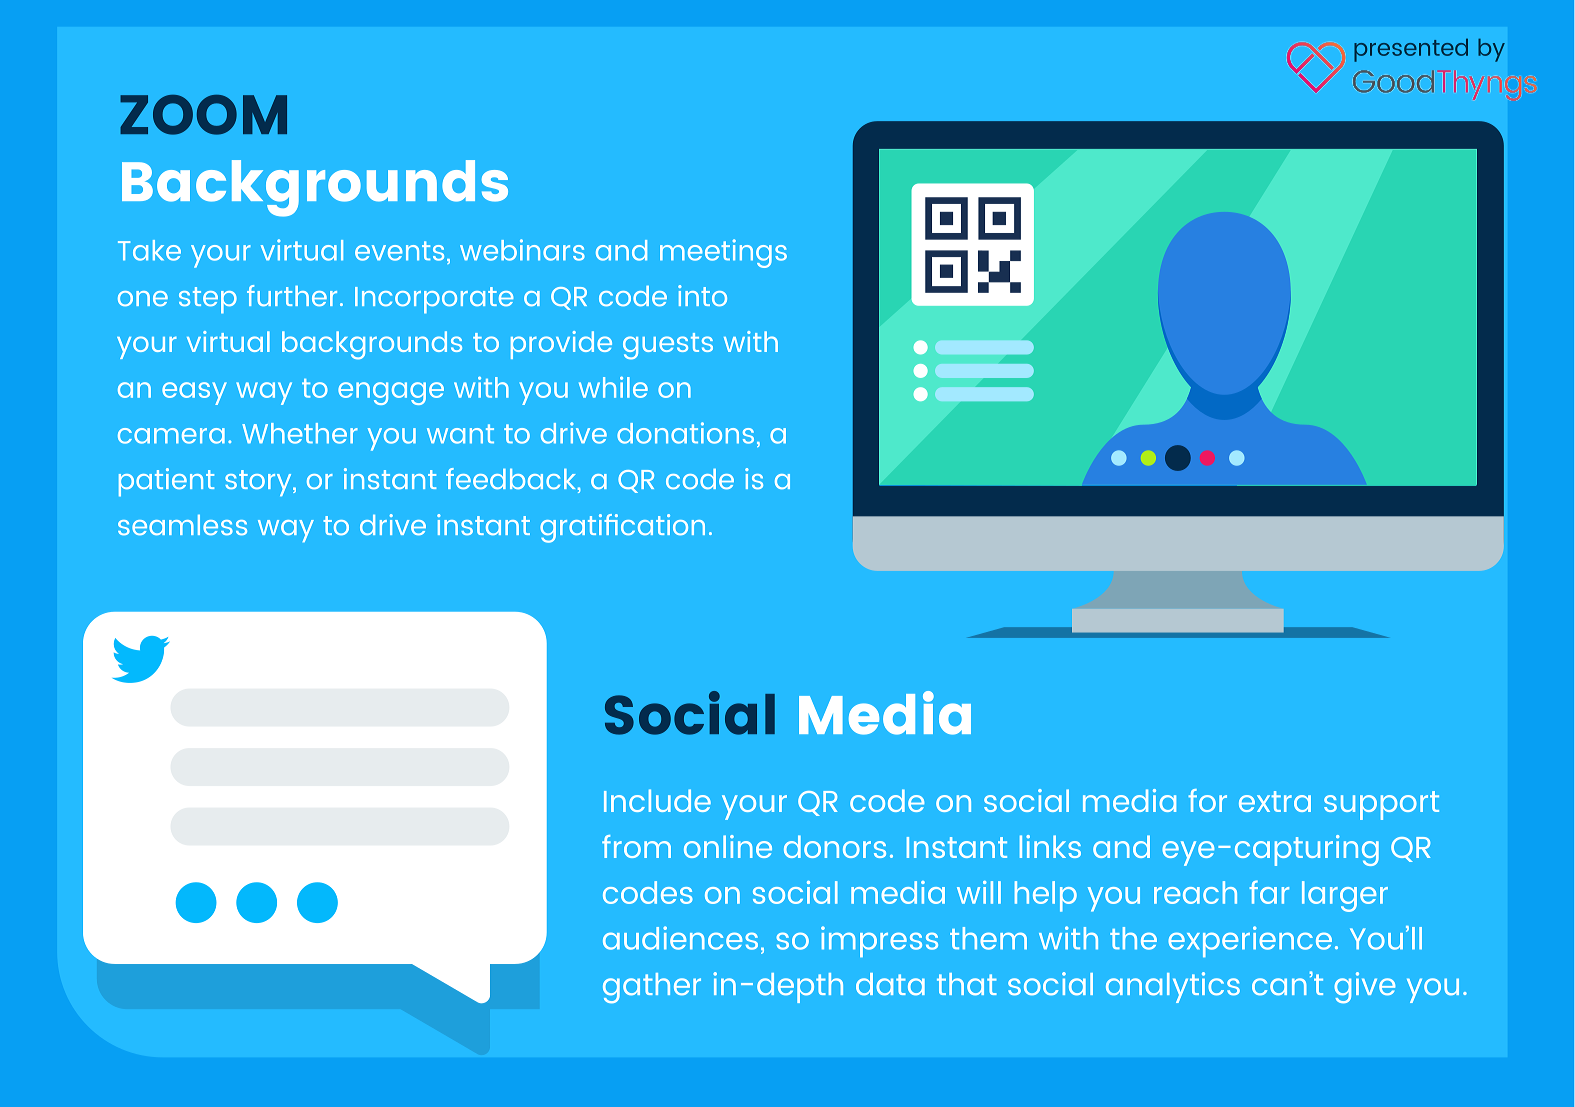 The width and height of the page is (1575, 1107). Describe the element at coordinates (203, 115) in the page. I see `ZOOM` at that location.
